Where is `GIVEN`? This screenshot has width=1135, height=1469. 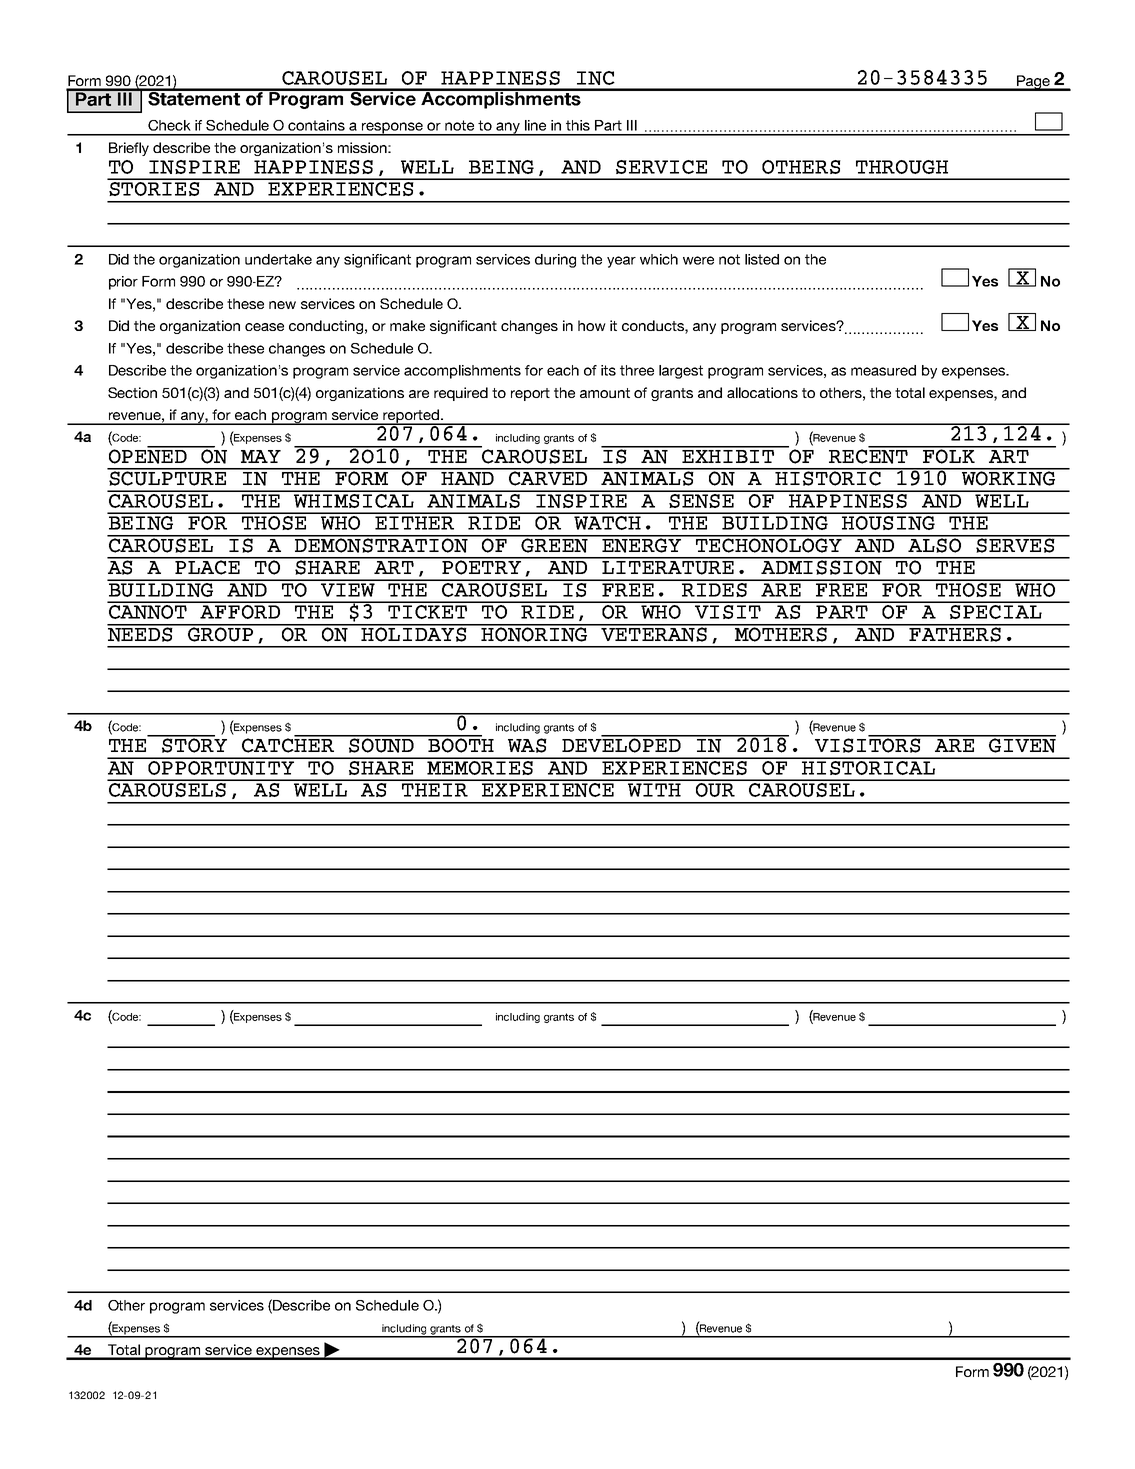 GIVEN is located at coordinates (1021, 744).
